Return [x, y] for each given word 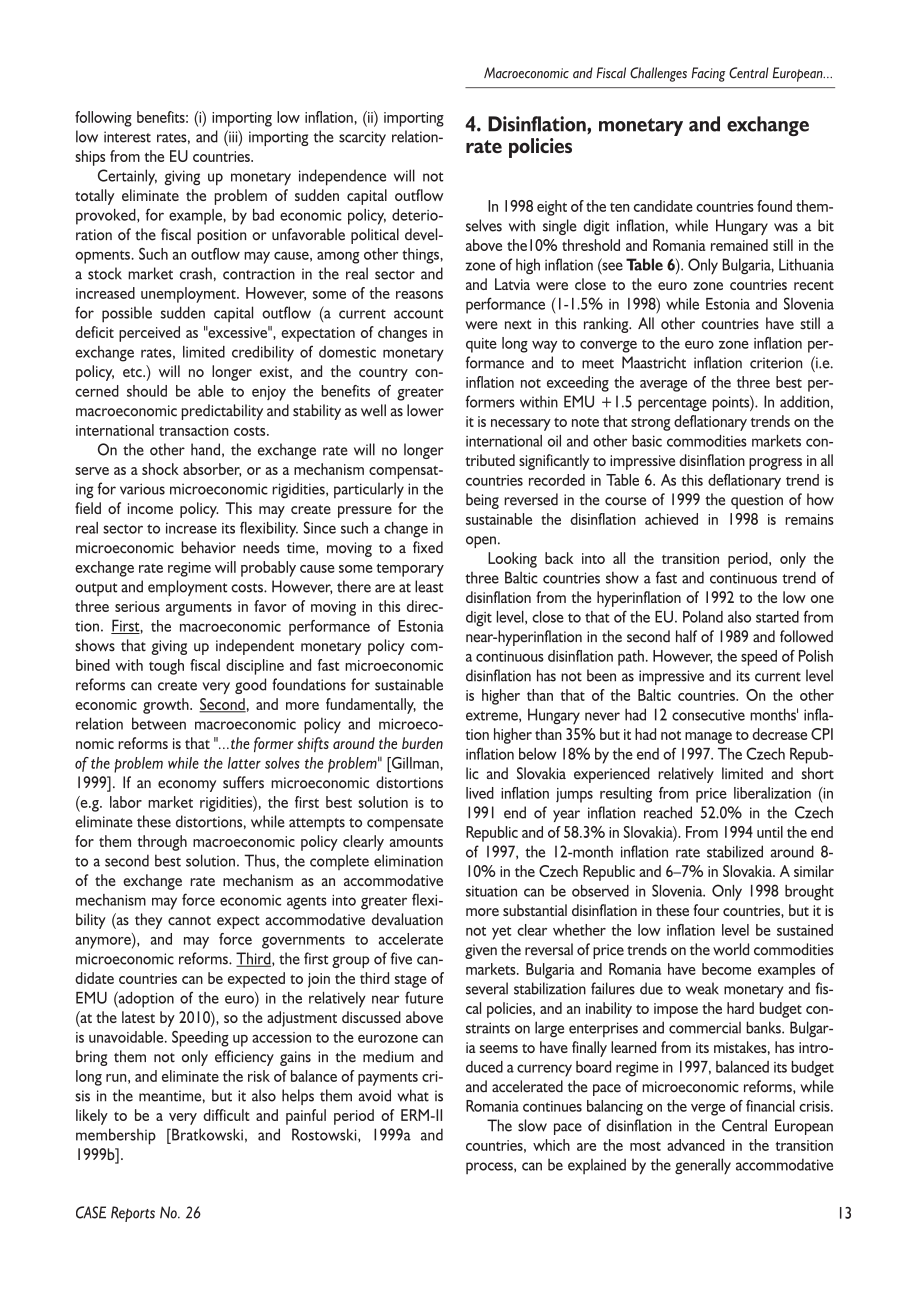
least [429, 586]
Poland [703, 617]
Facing [708, 74]
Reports [133, 1214]
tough [166, 667]
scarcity [362, 138]
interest [127, 137]
